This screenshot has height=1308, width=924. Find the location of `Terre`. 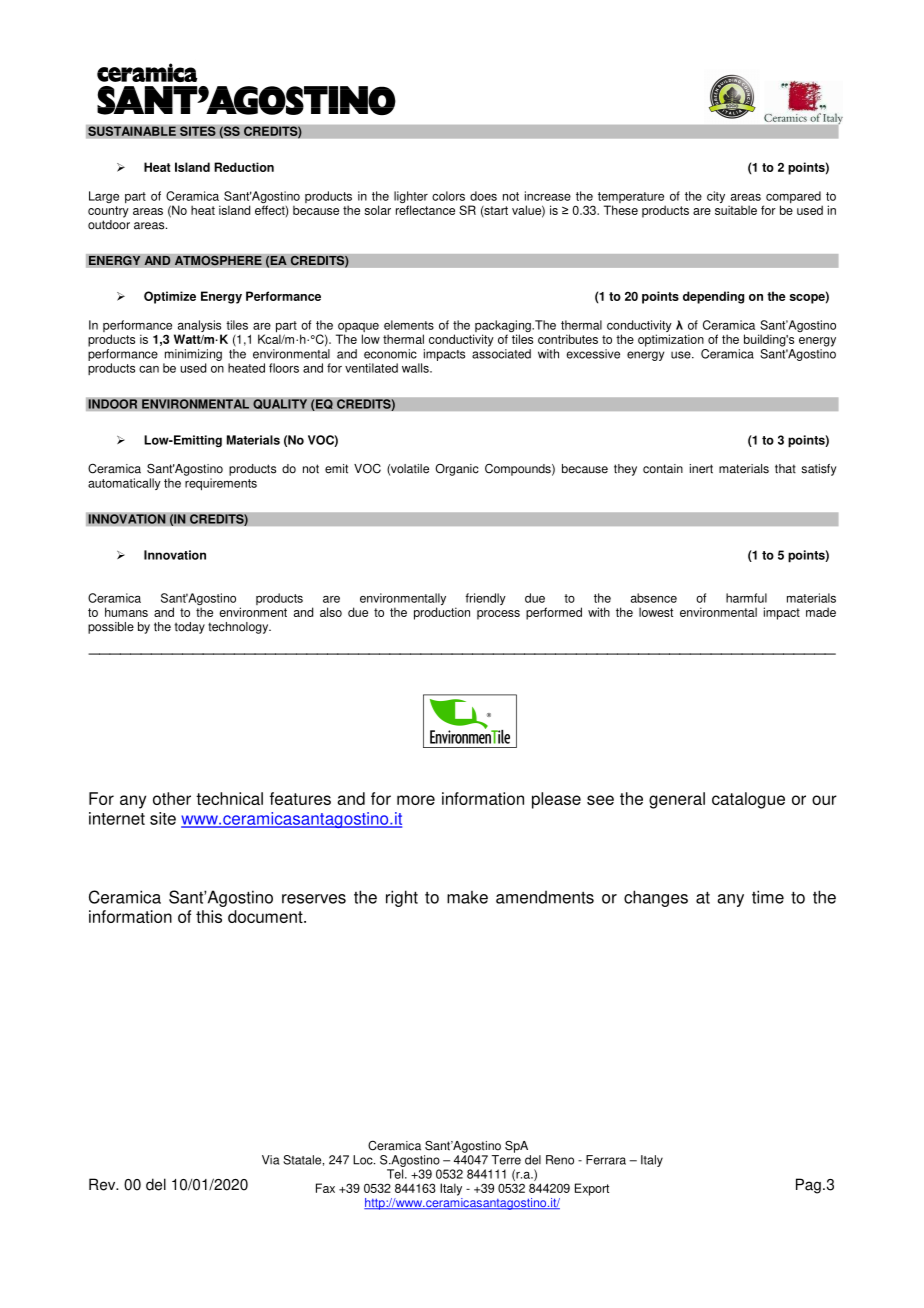

Terre is located at coordinates (506, 1160).
